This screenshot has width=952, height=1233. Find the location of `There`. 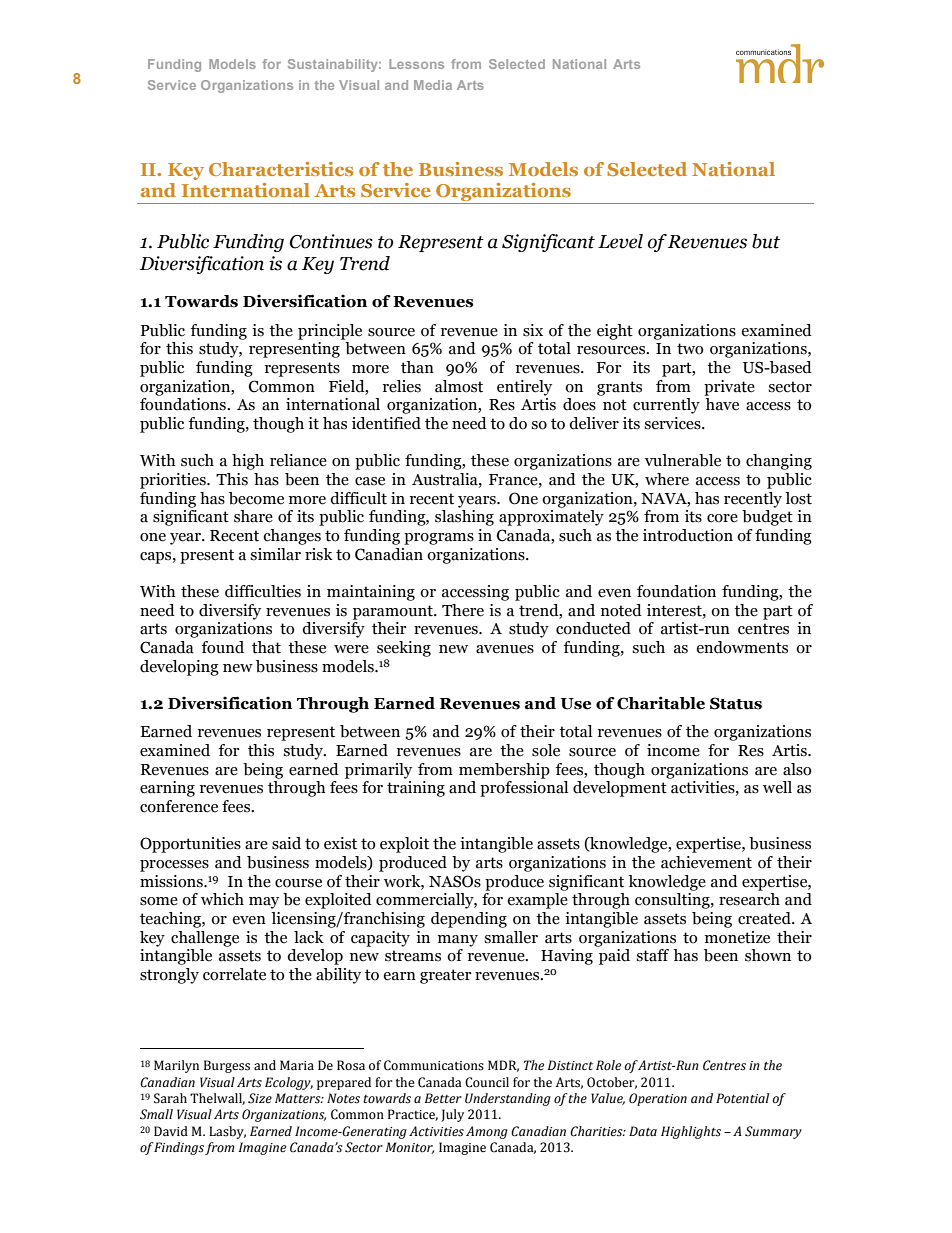

There is located at coordinates (463, 610).
